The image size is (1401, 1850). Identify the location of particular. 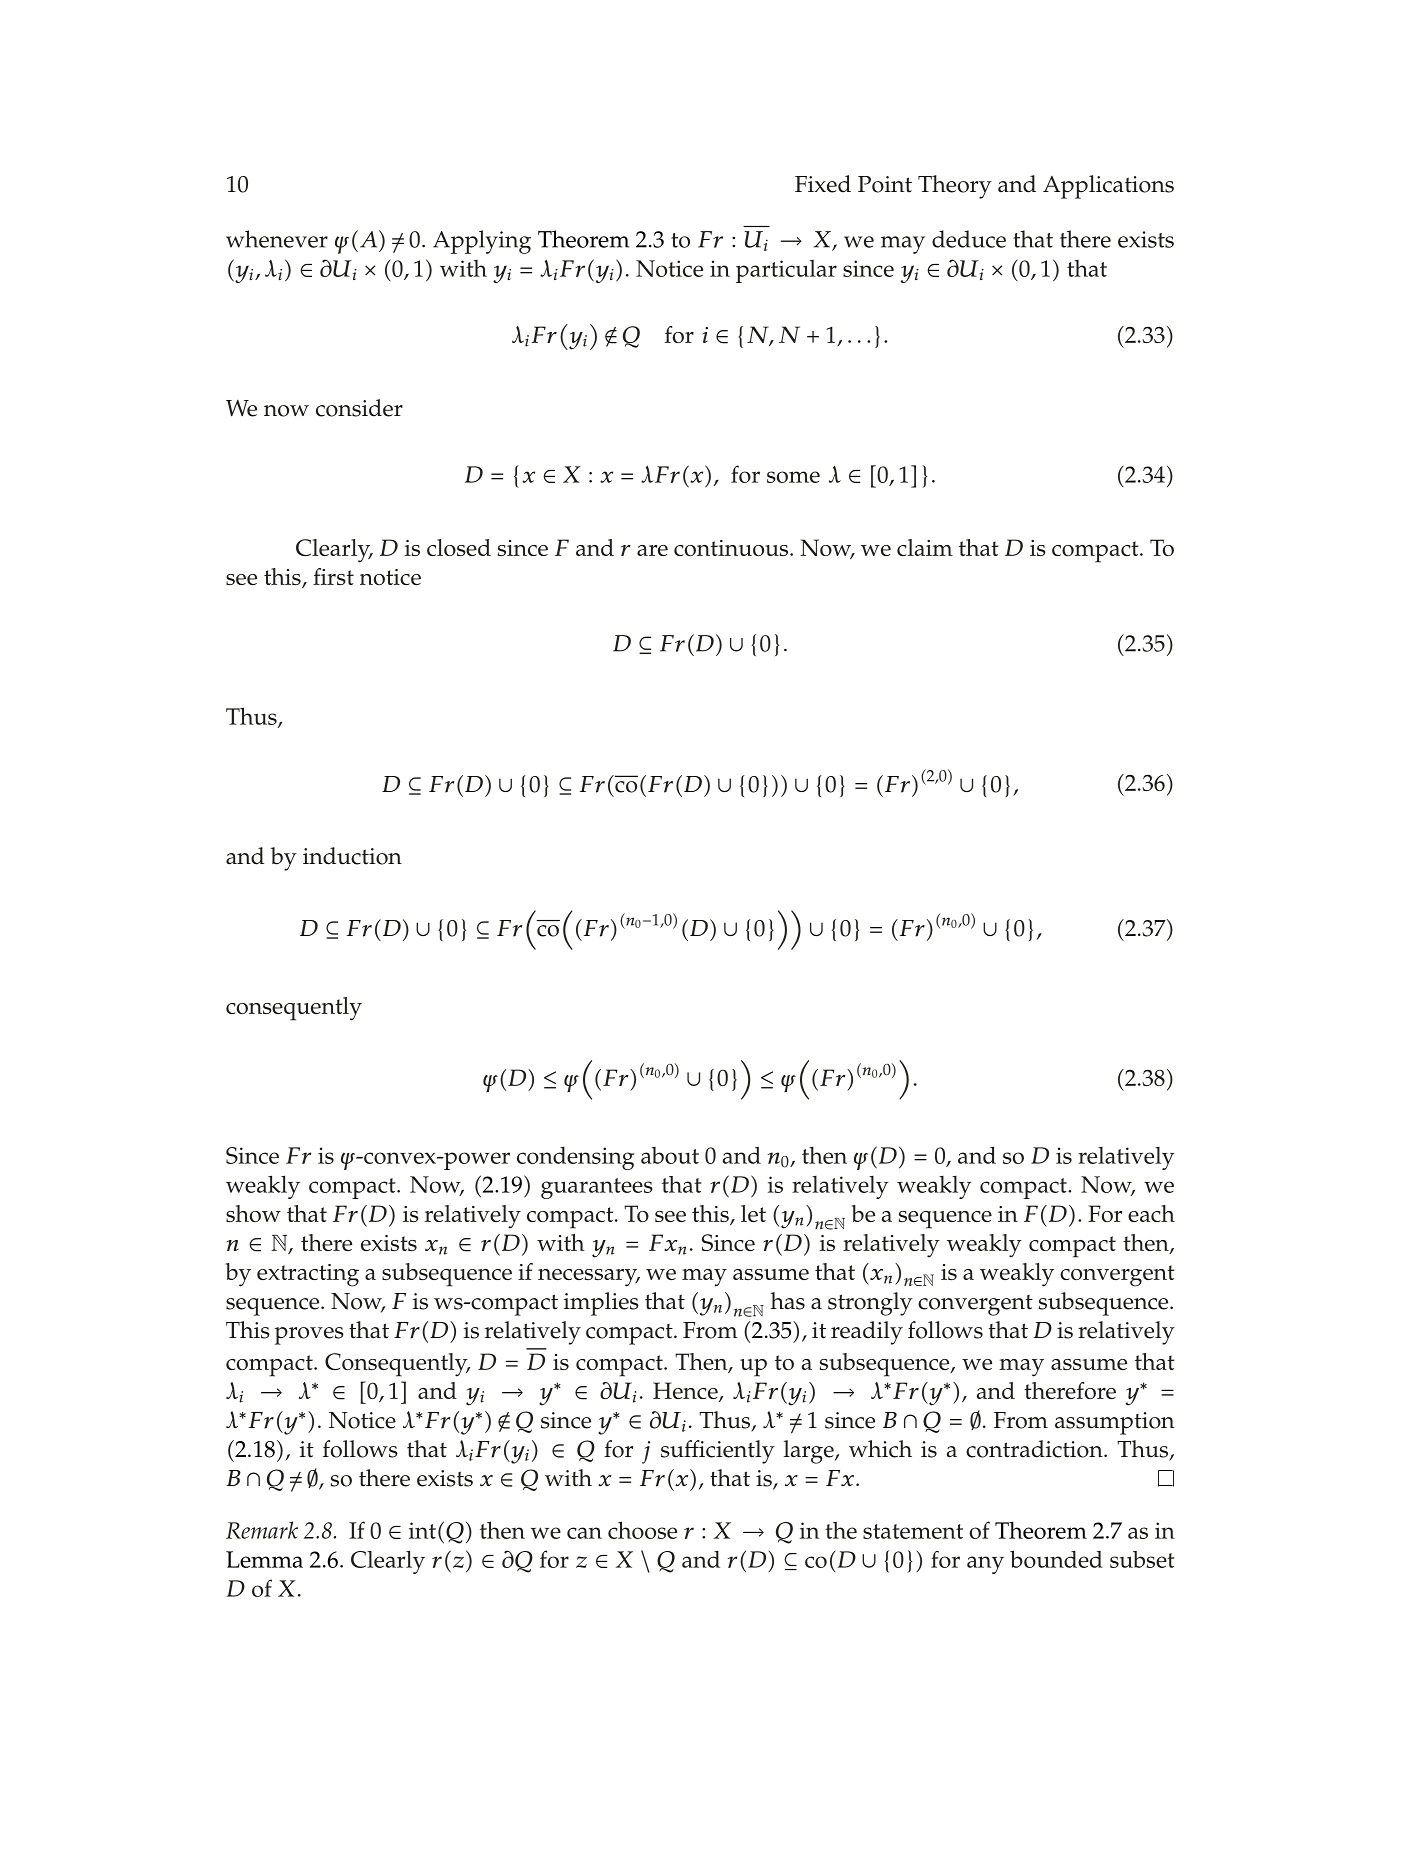
(786, 271).
